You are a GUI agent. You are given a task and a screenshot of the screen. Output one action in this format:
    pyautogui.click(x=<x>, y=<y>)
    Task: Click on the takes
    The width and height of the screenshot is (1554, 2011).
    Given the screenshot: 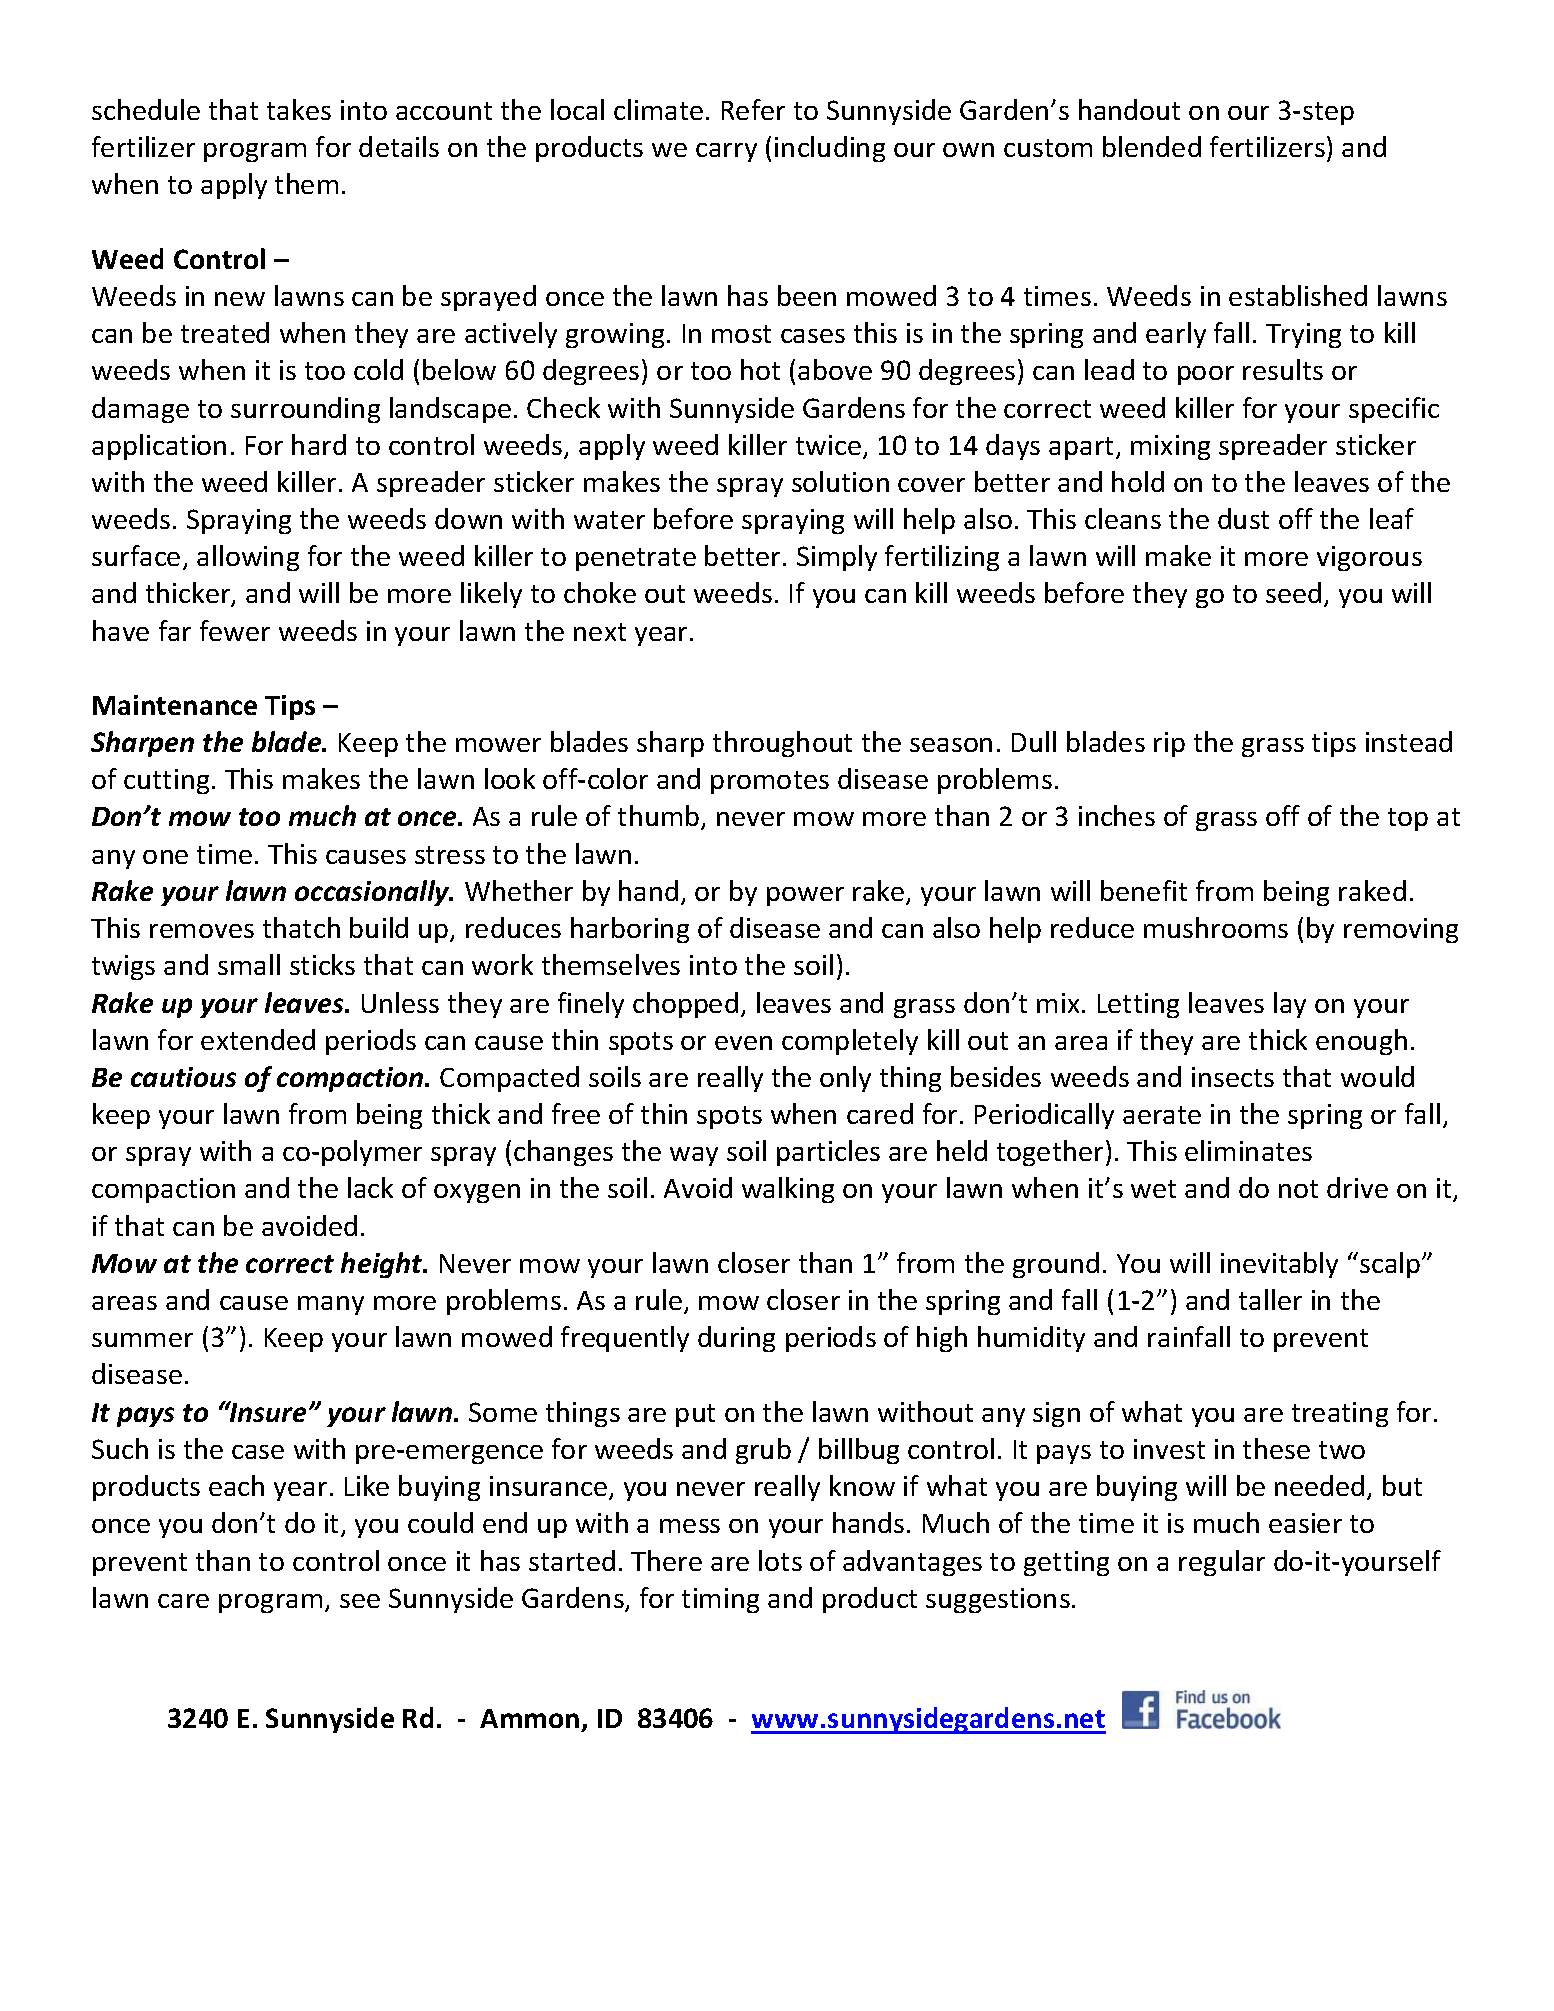 What is the action you would take?
    pyautogui.click(x=299, y=109)
